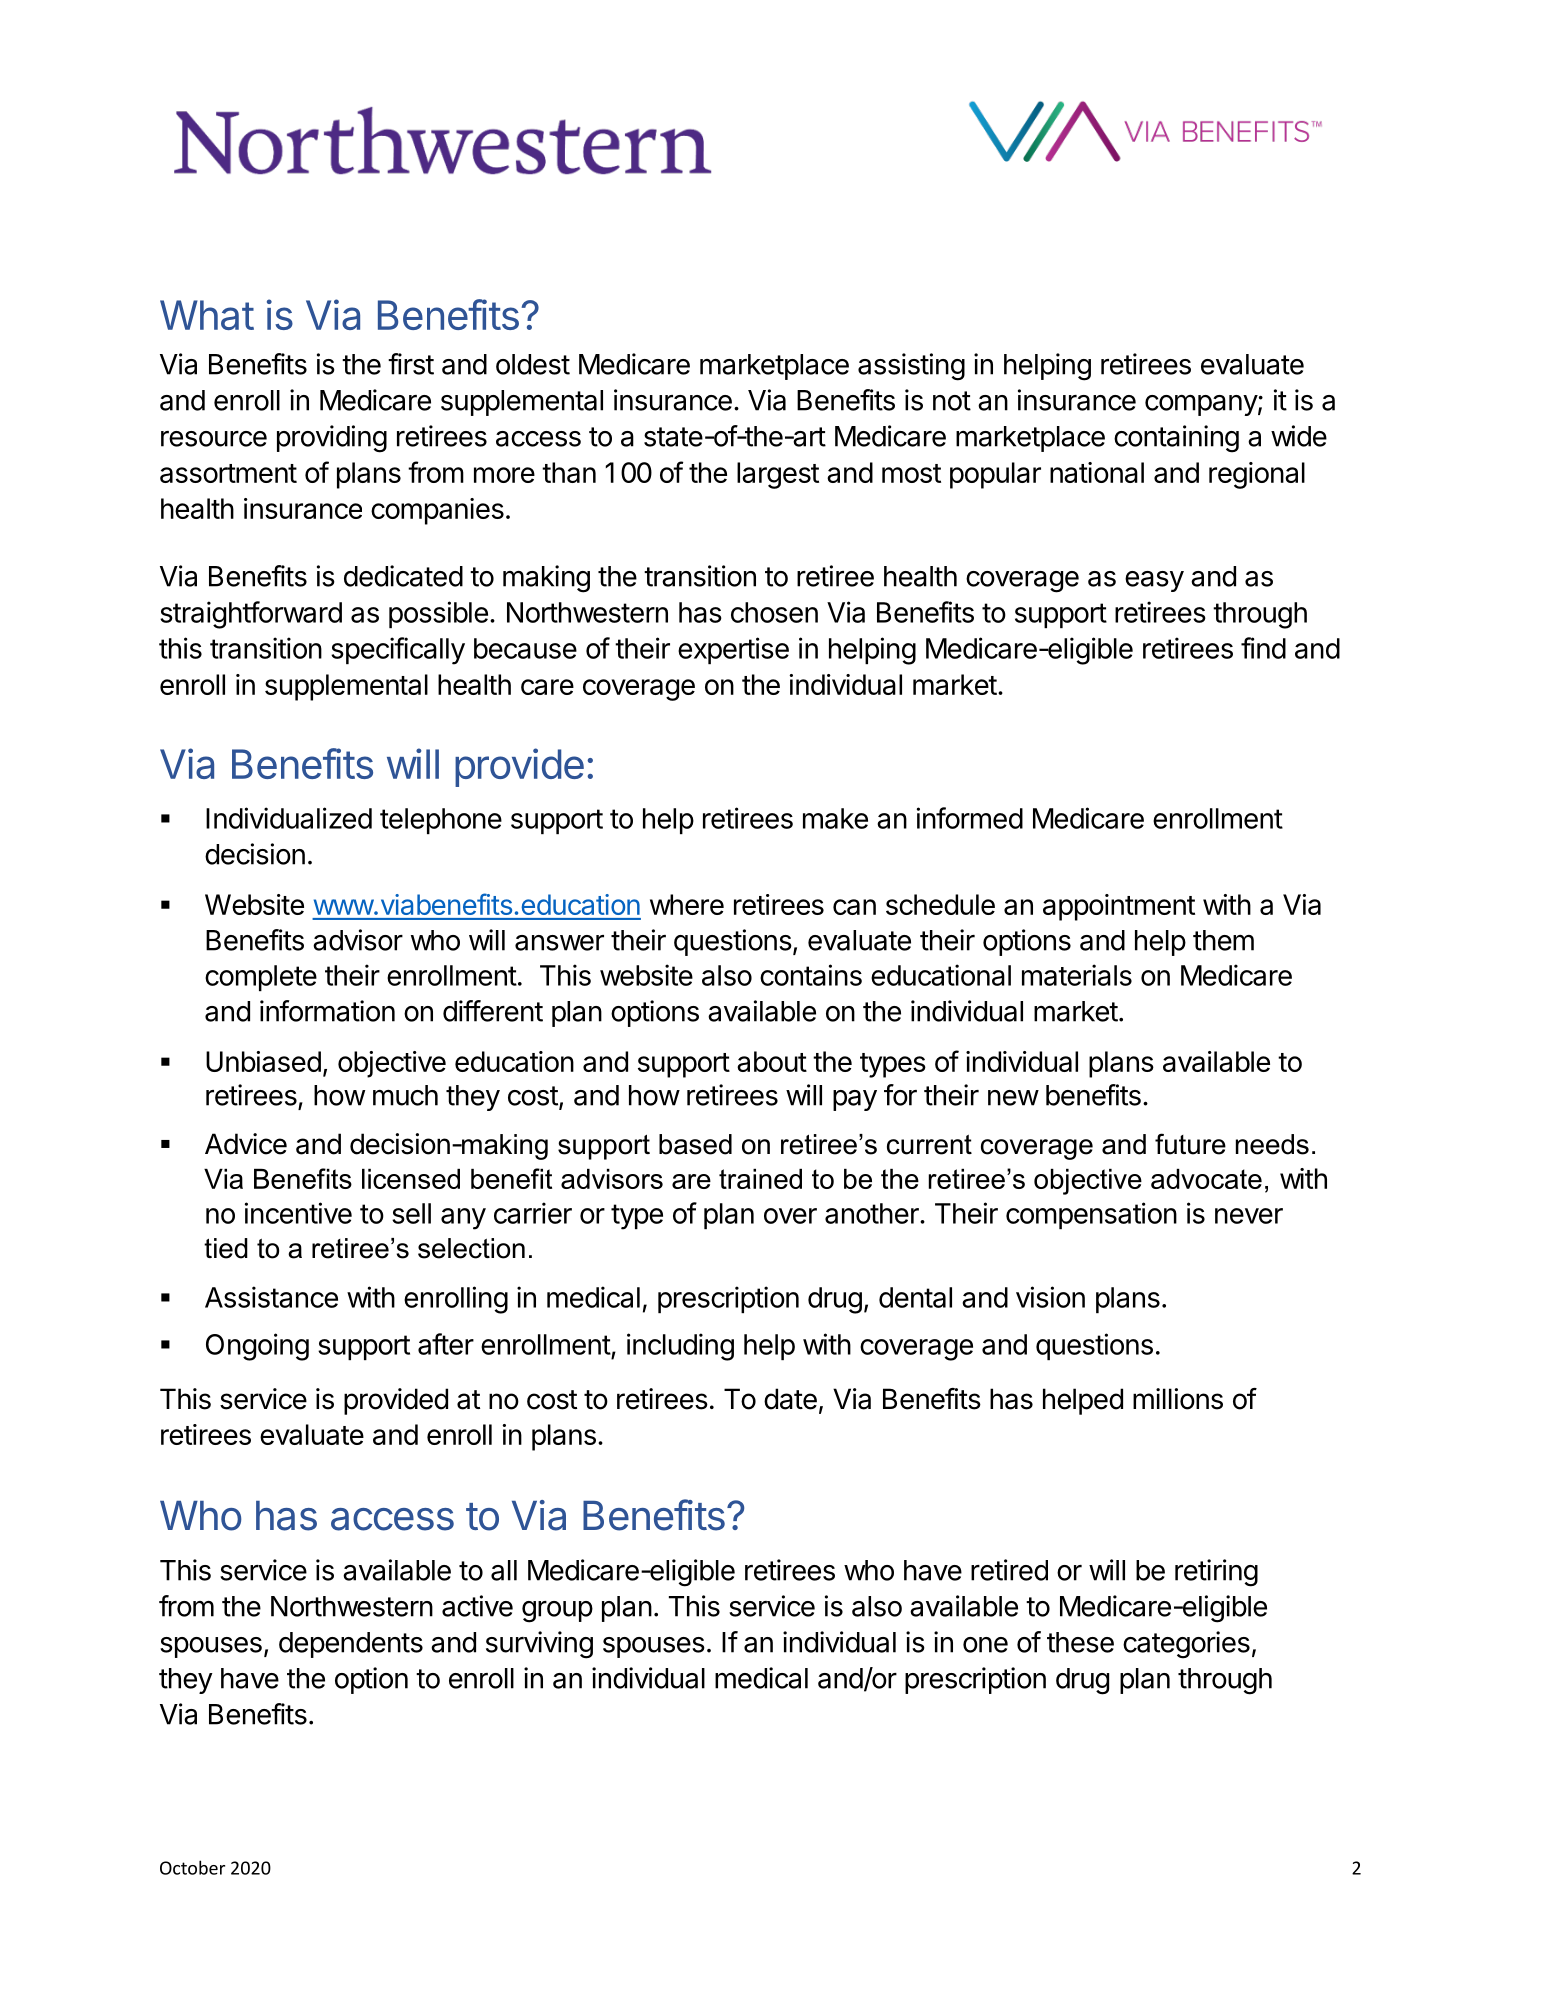 The image size is (1543, 1997). Describe the element at coordinates (263, 1061) in the screenshot. I see `Unbiased` at that location.
